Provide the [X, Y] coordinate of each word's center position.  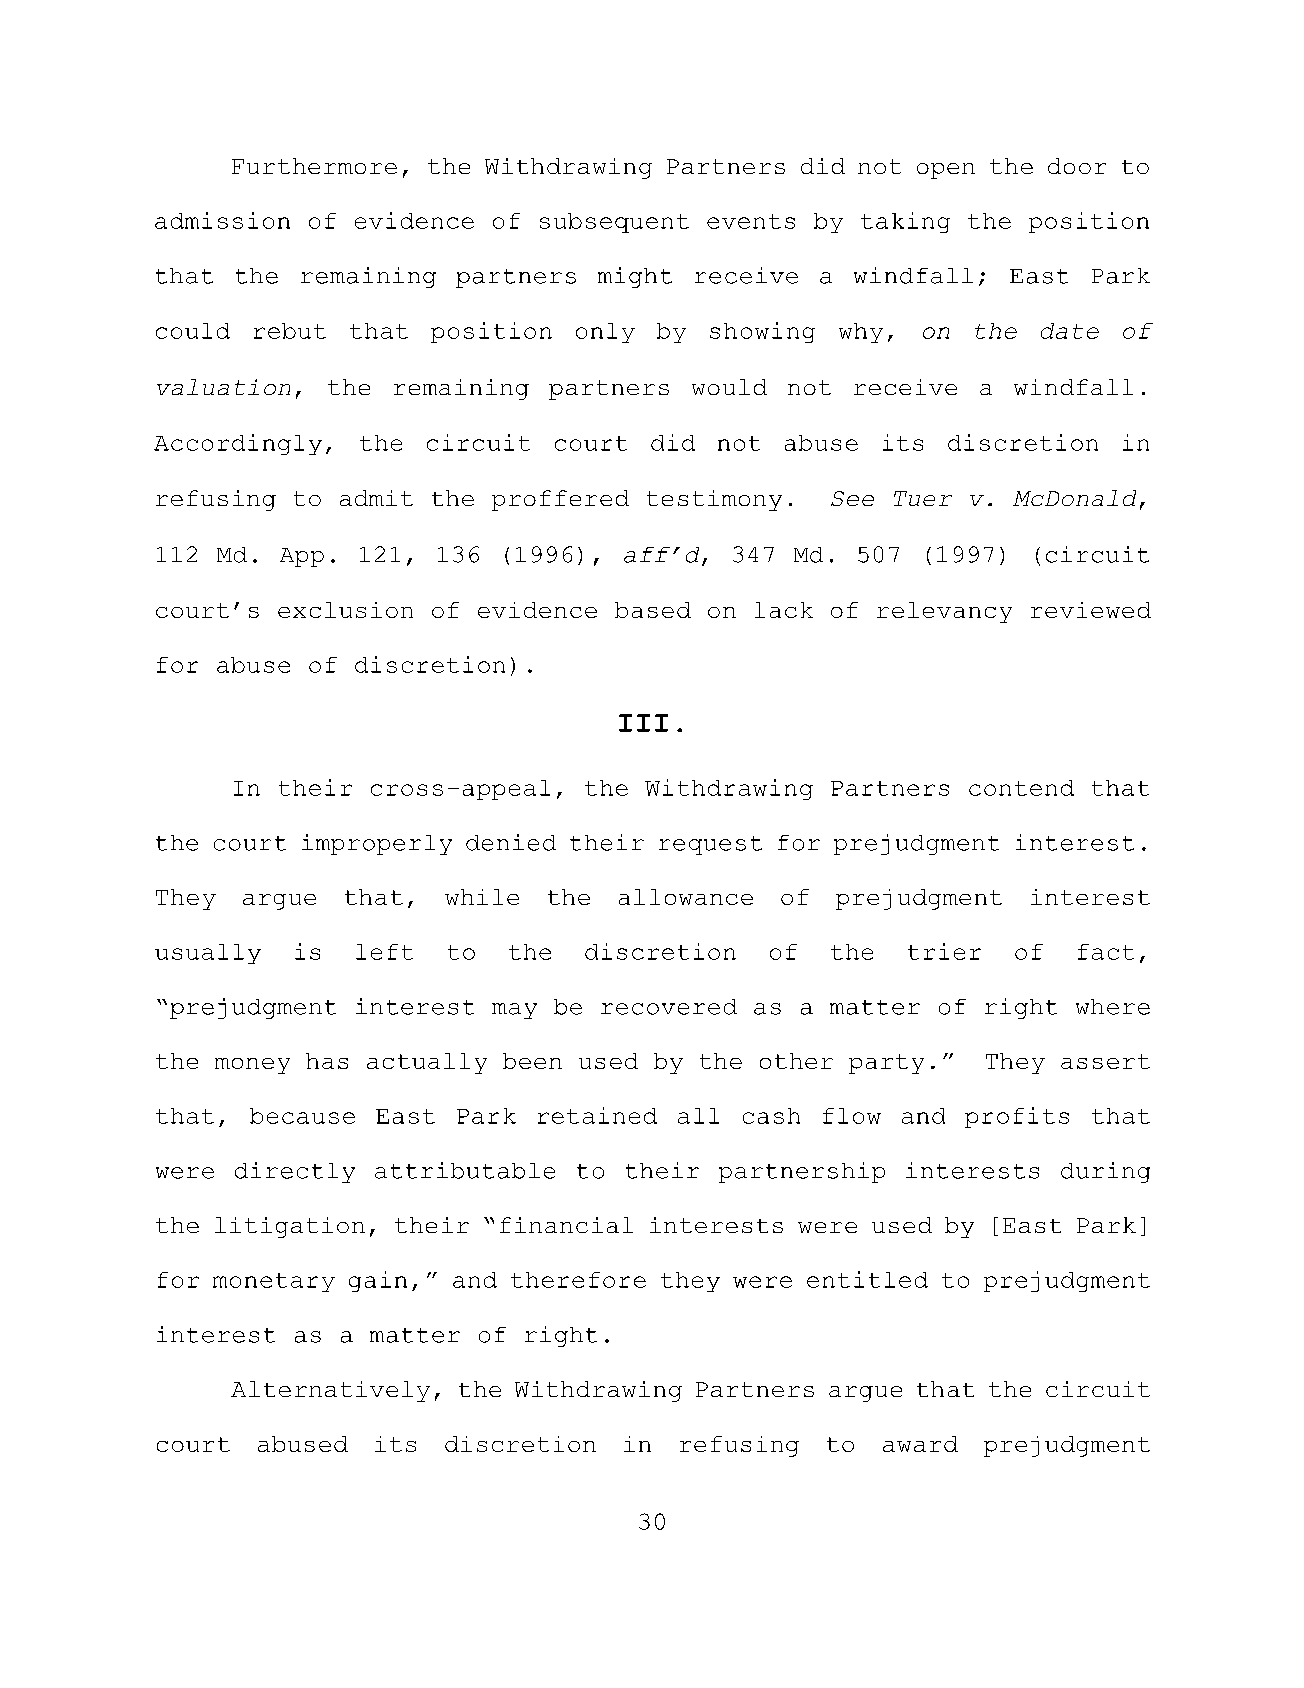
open [946, 171]
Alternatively [330, 1391]
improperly [377, 844]
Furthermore [314, 166]
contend [1021, 788]
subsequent [614, 223]
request [710, 845]
